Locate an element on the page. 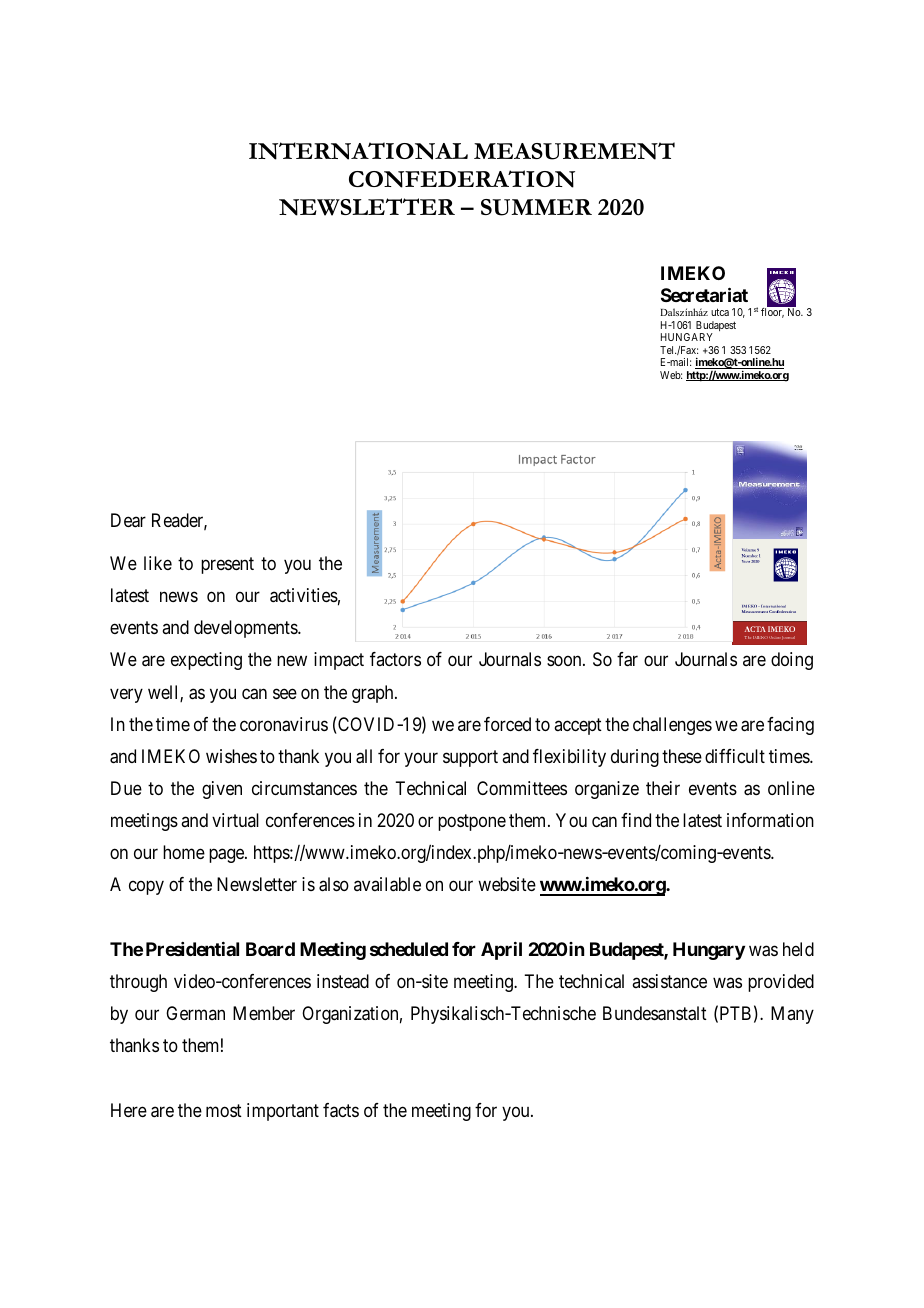 Image resolution: width=924 pixels, height=1308 pixels. developments is located at coordinates (246, 629).
